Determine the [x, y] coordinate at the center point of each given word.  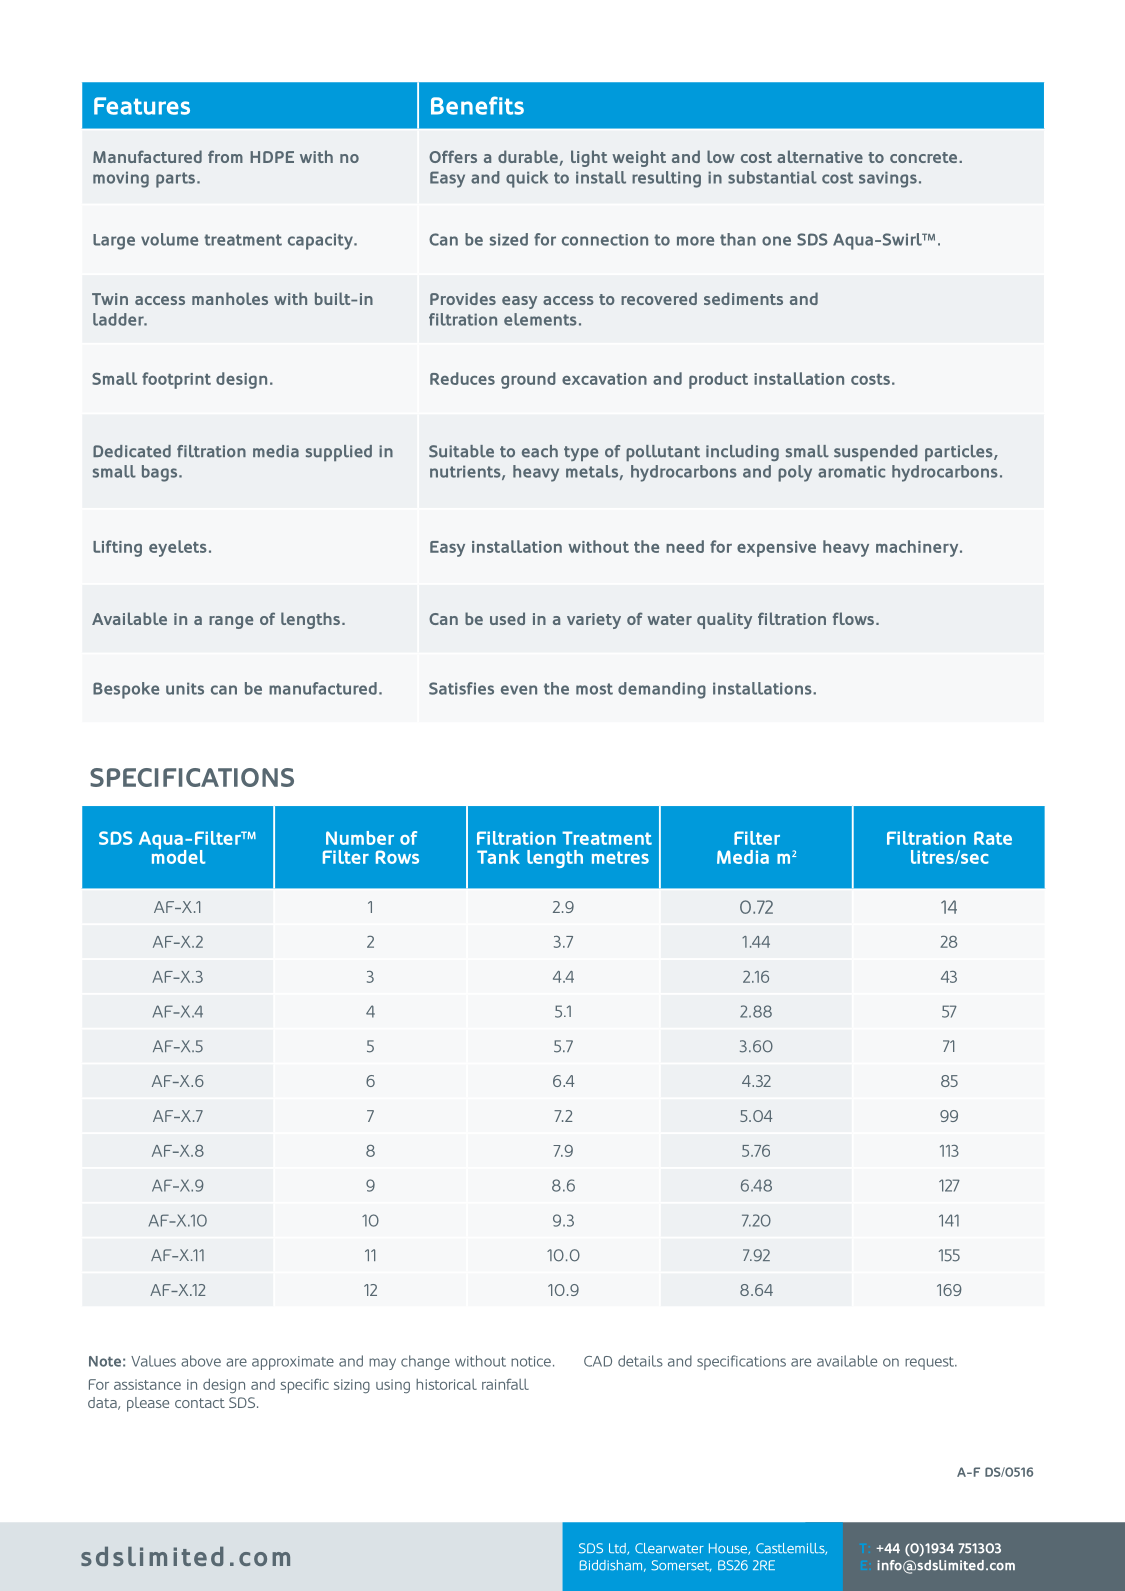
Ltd [618, 1549]
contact [200, 1403]
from [225, 156]
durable [528, 156]
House [729, 1549]
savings [888, 179]
